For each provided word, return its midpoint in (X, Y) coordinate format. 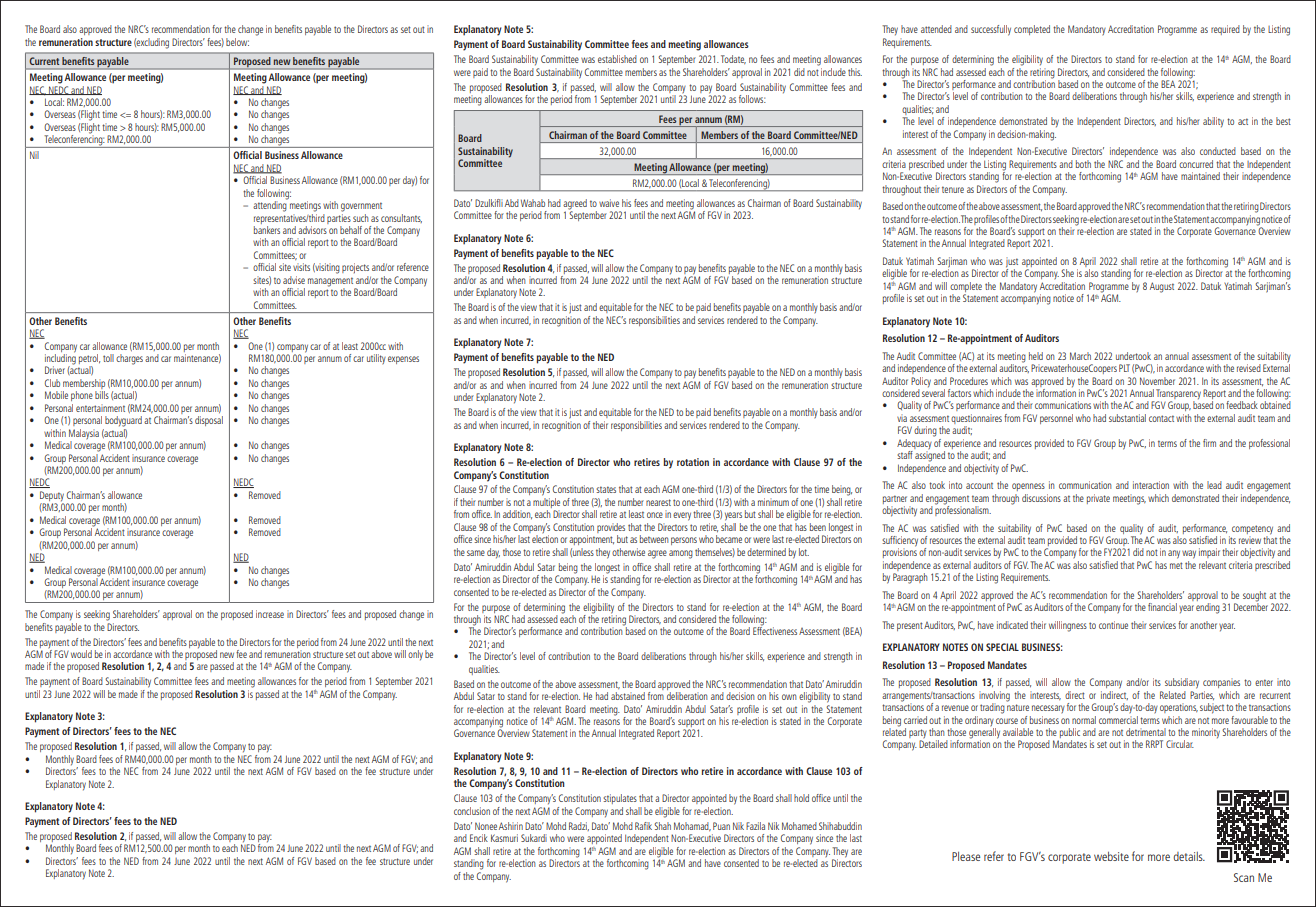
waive (609, 203)
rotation (693, 462)
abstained (628, 696)
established (617, 59)
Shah (662, 826)
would (81, 654)
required (1225, 30)
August (1162, 287)
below (237, 42)
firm (1209, 443)
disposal (209, 421)
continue (1113, 625)
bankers (267, 230)
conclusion (472, 811)
